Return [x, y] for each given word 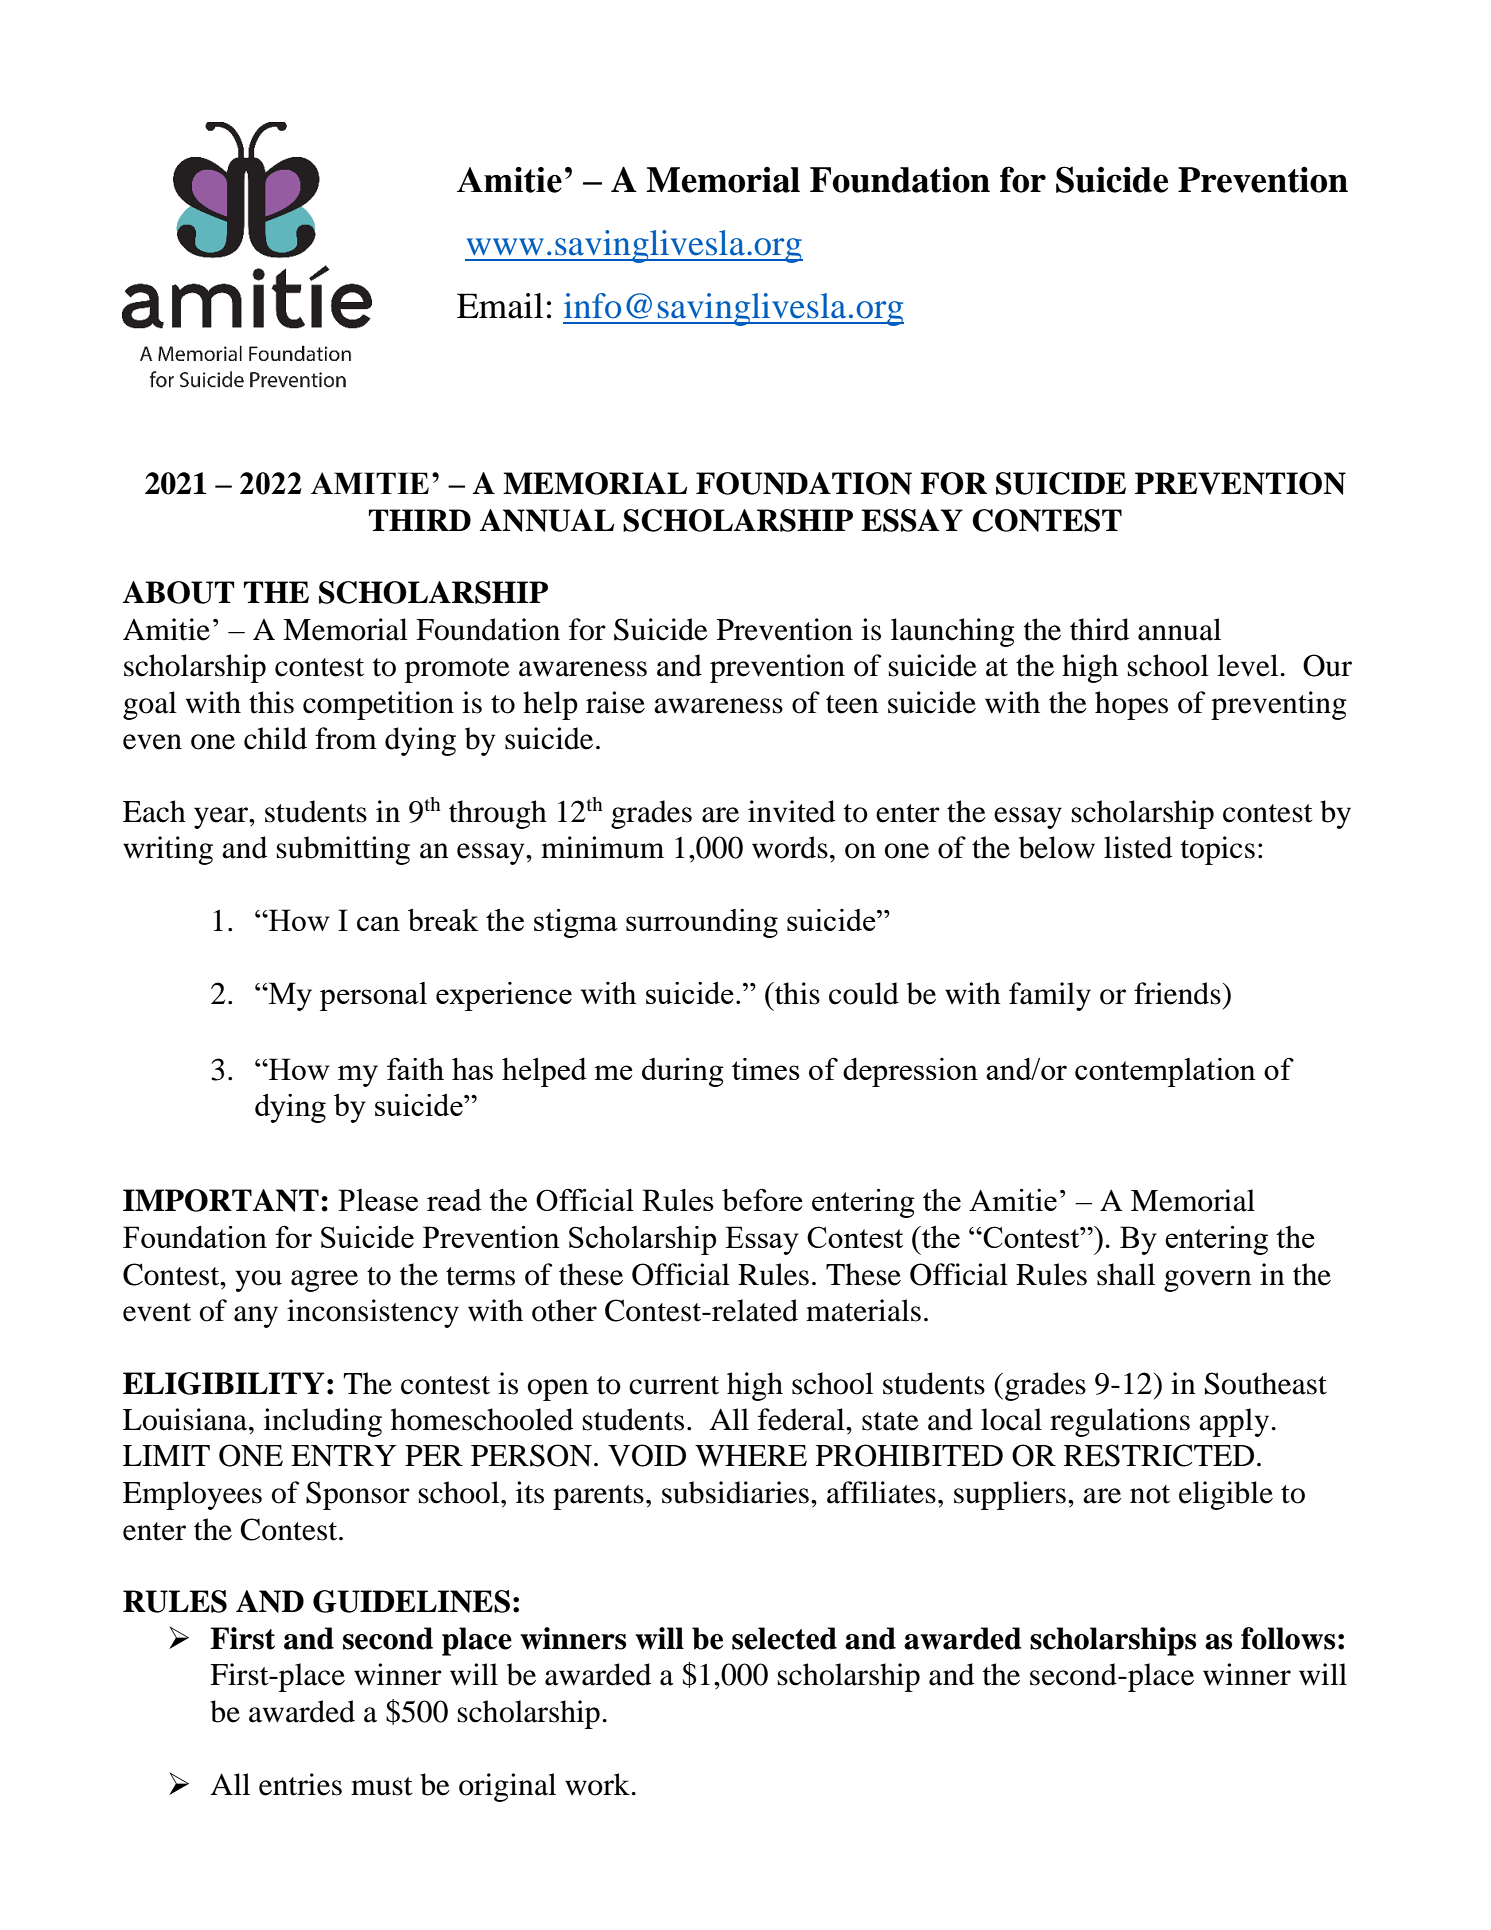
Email [500, 306]
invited [791, 811]
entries [300, 1784]
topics [1218, 850]
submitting [343, 850]
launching [953, 632]
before [762, 1200]
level [1249, 665]
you [258, 1281]
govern [1208, 1281]
